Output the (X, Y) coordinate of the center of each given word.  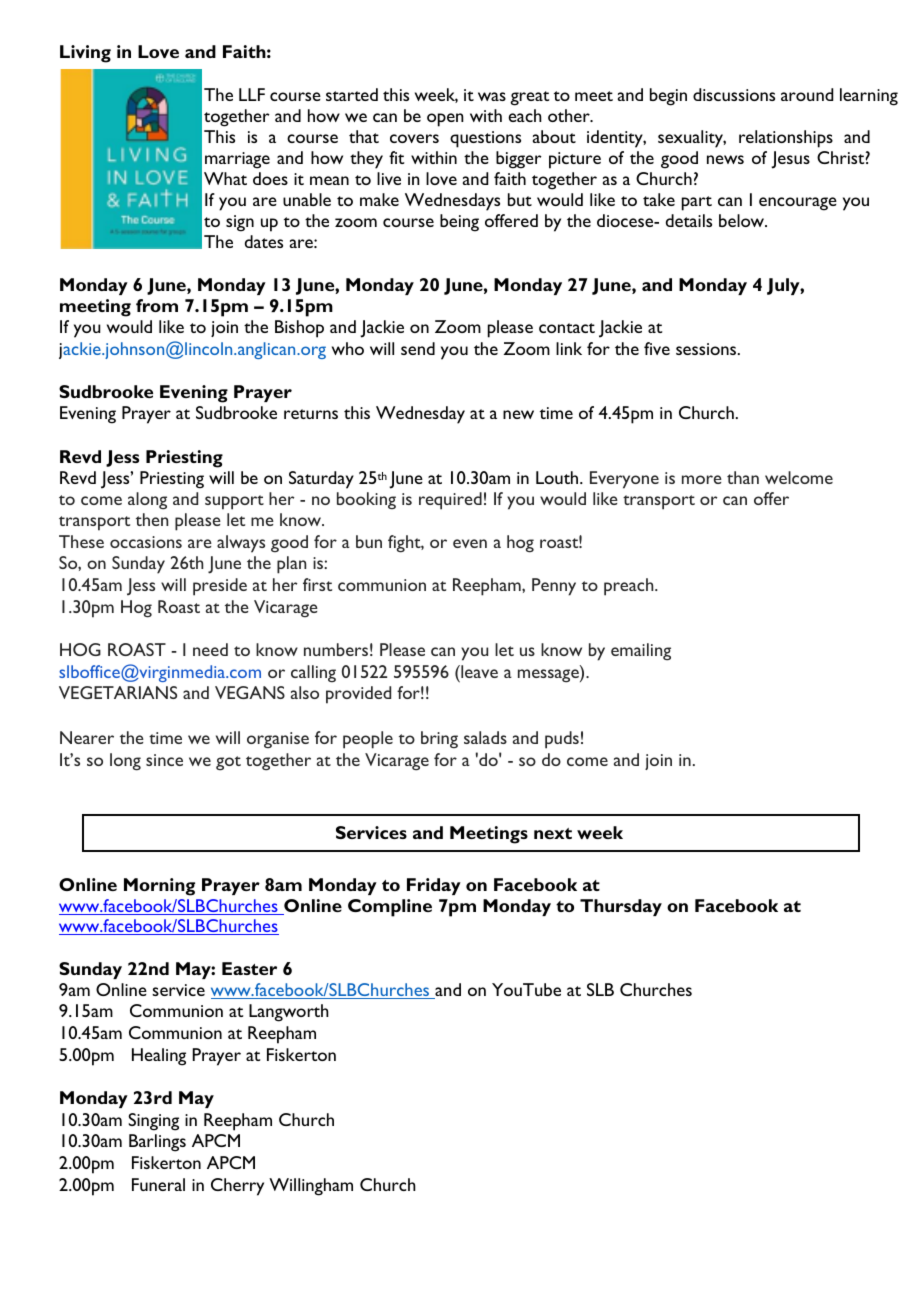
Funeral (158, 1184)
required (450, 501)
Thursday (621, 907)
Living (85, 54)
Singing (153, 1122)
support (234, 502)
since (164, 760)
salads (485, 737)
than (743, 477)
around (807, 94)
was (492, 96)
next (553, 833)
